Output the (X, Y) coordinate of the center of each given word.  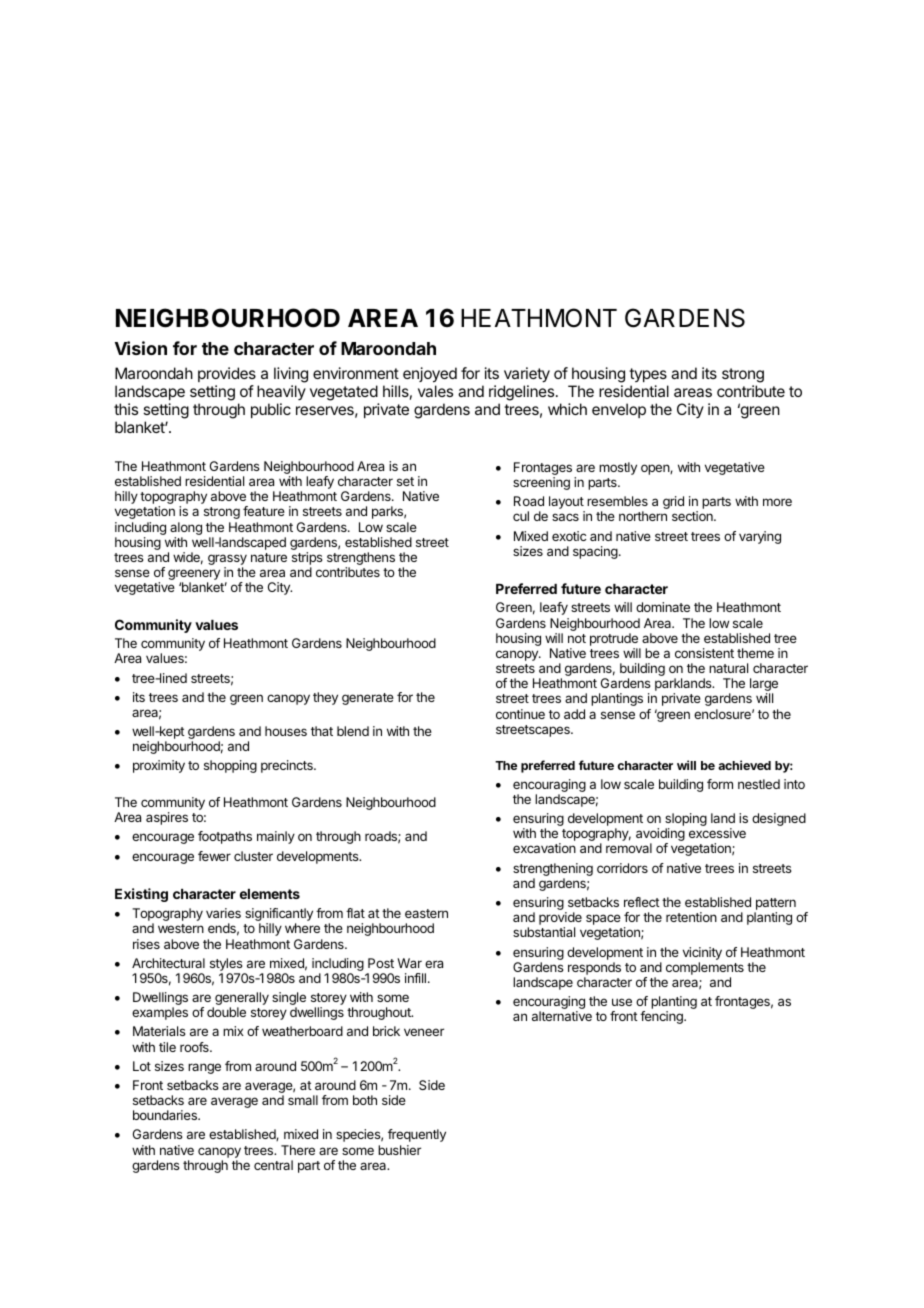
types (648, 377)
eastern (426, 913)
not (577, 638)
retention (691, 917)
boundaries (166, 1115)
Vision (141, 348)
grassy (227, 561)
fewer (214, 856)
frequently (417, 1135)
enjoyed (430, 376)
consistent (704, 653)
